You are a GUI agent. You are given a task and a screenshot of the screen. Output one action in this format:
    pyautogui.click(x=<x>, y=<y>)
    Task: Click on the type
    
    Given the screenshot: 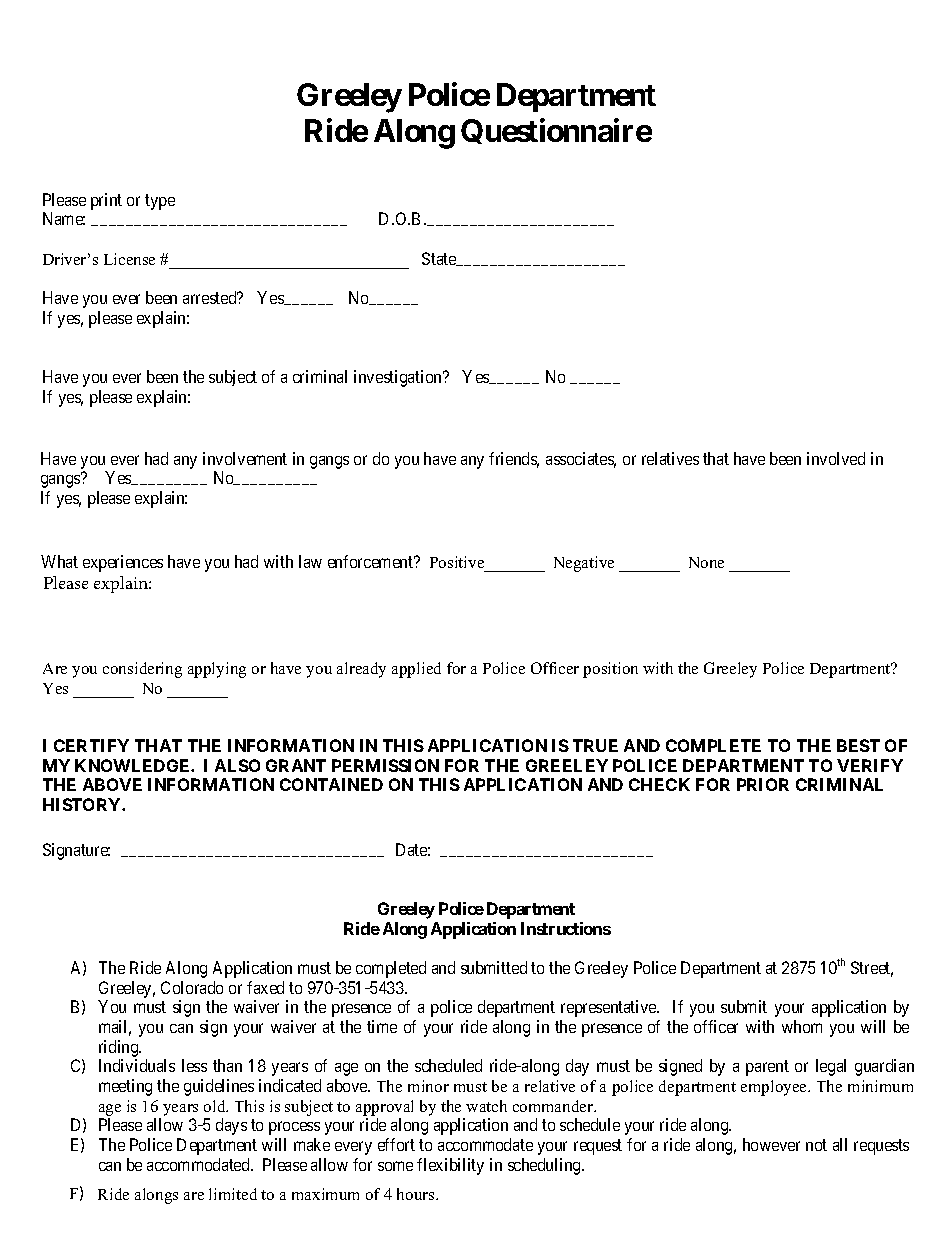 What is the action you would take?
    pyautogui.click(x=160, y=202)
